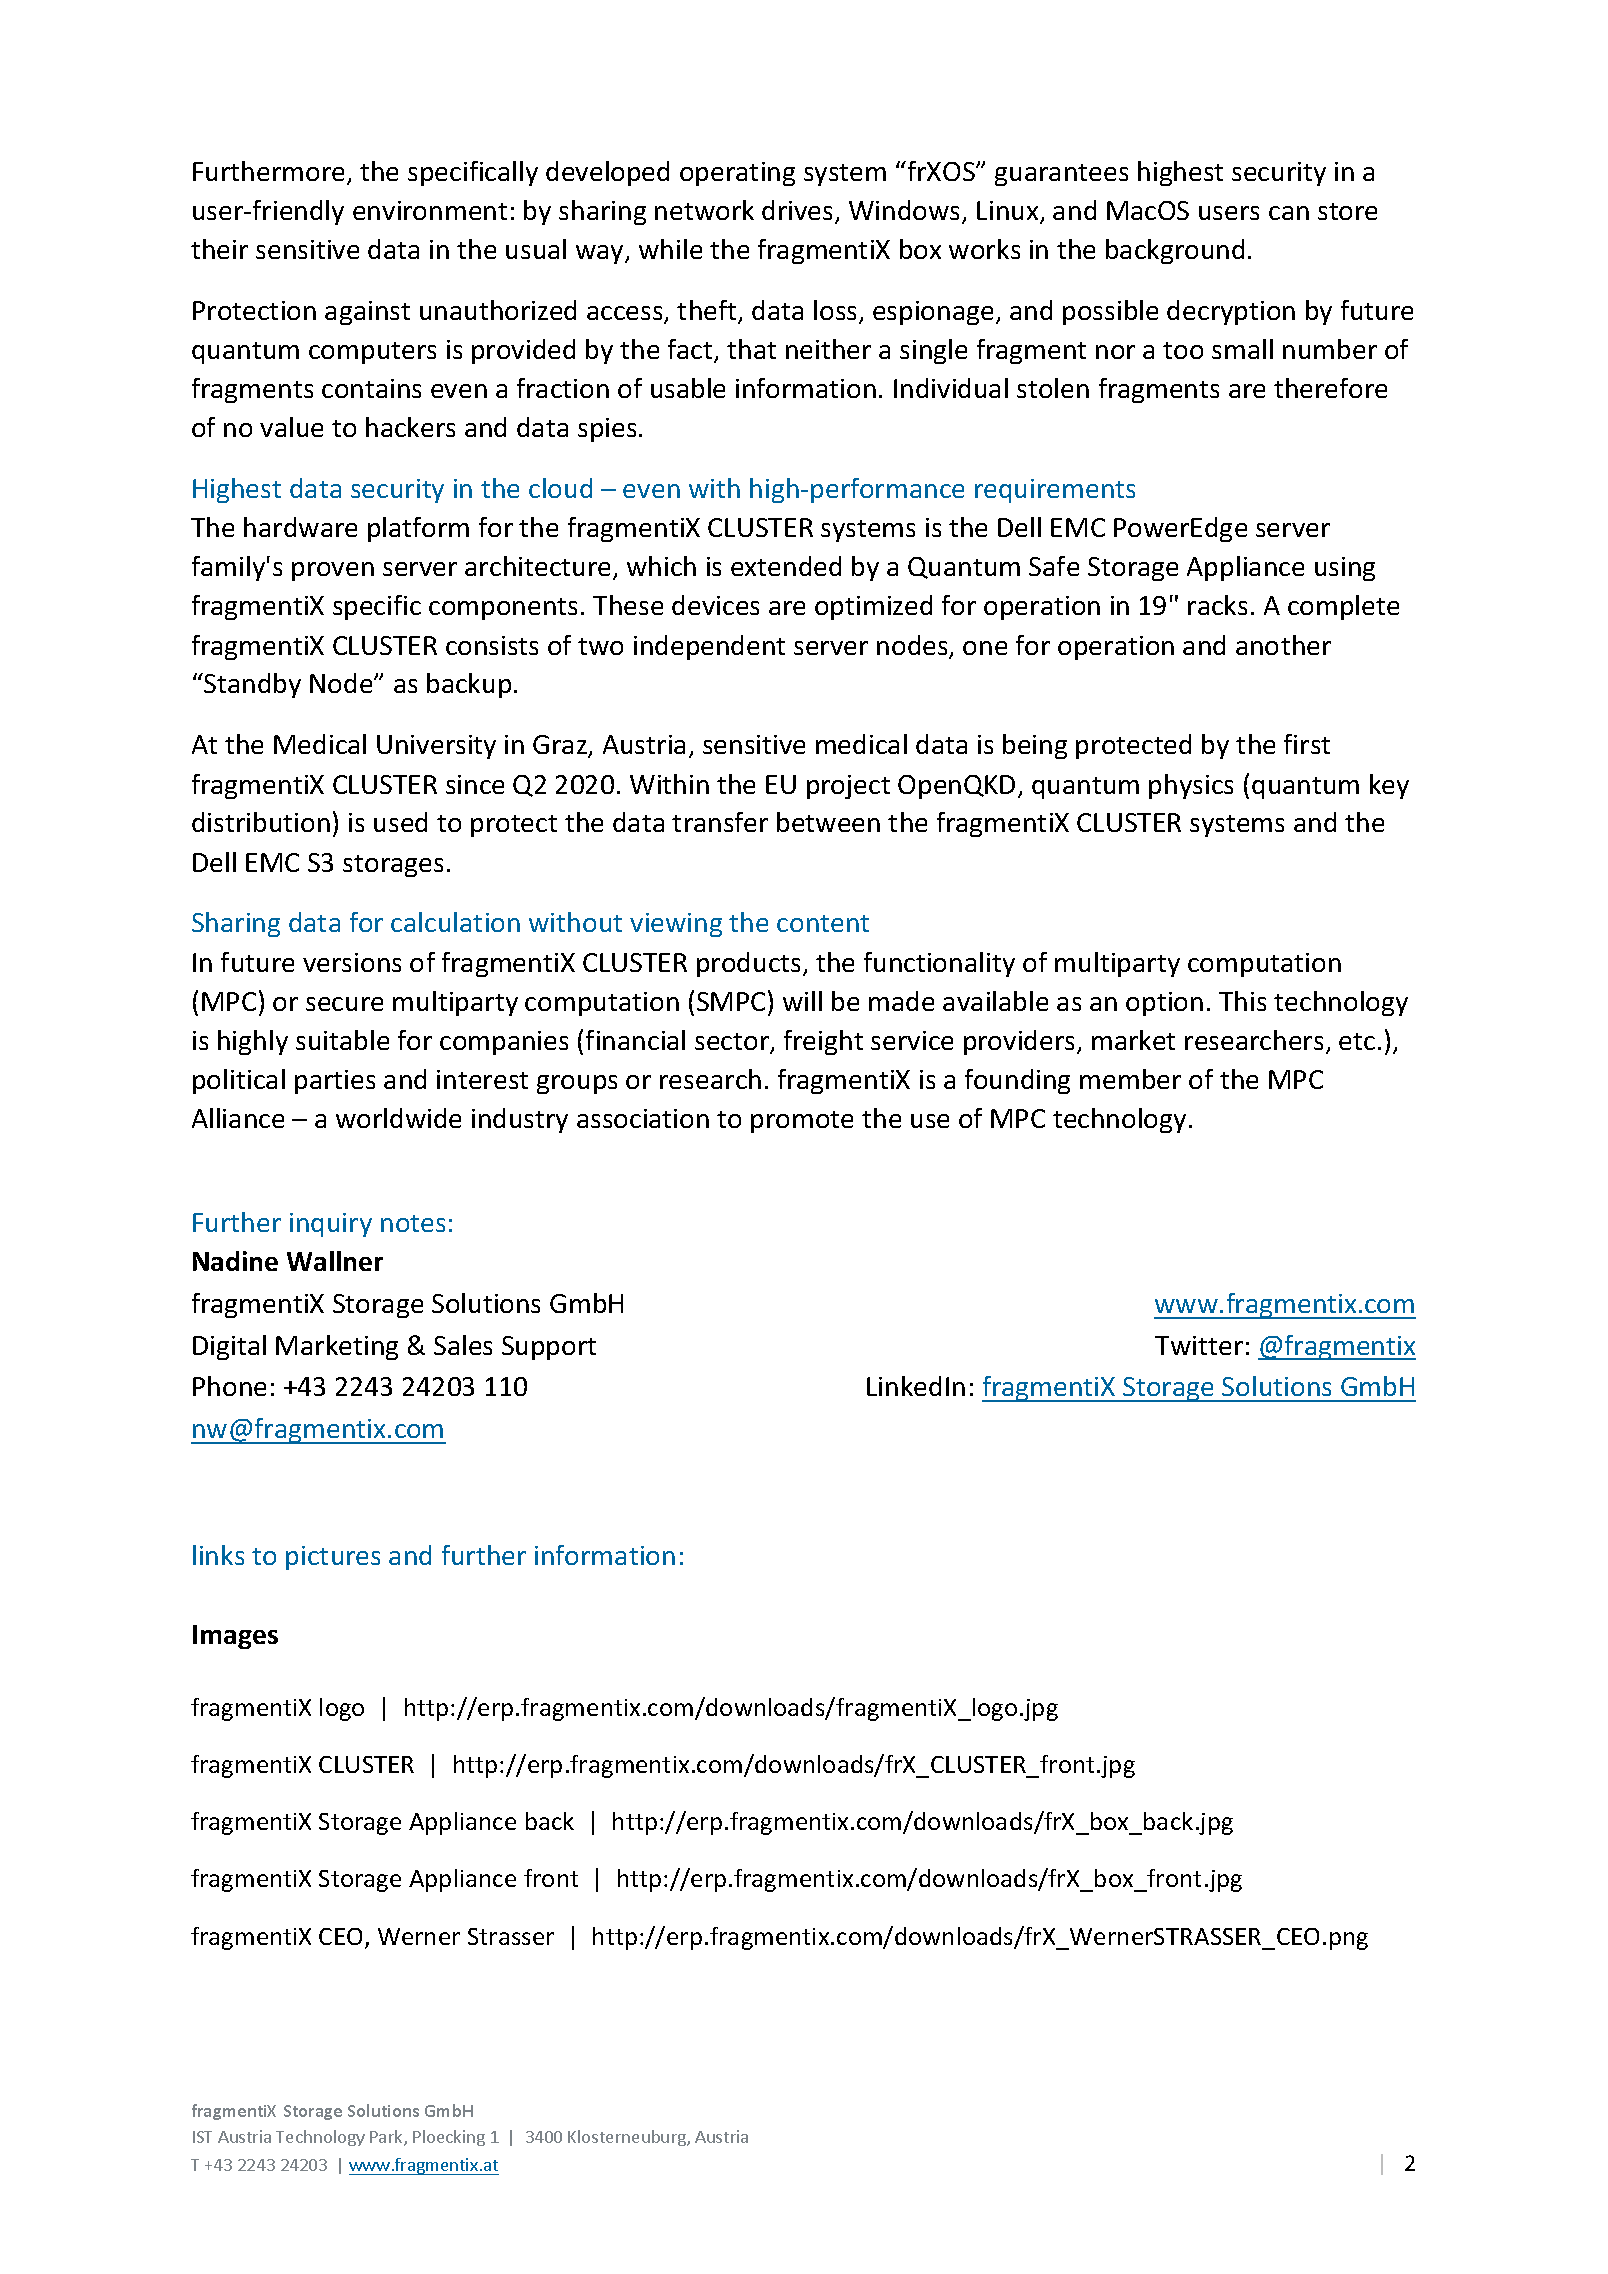 This page has width=1608, height=2274. I want to click on member, so click(1130, 1079).
